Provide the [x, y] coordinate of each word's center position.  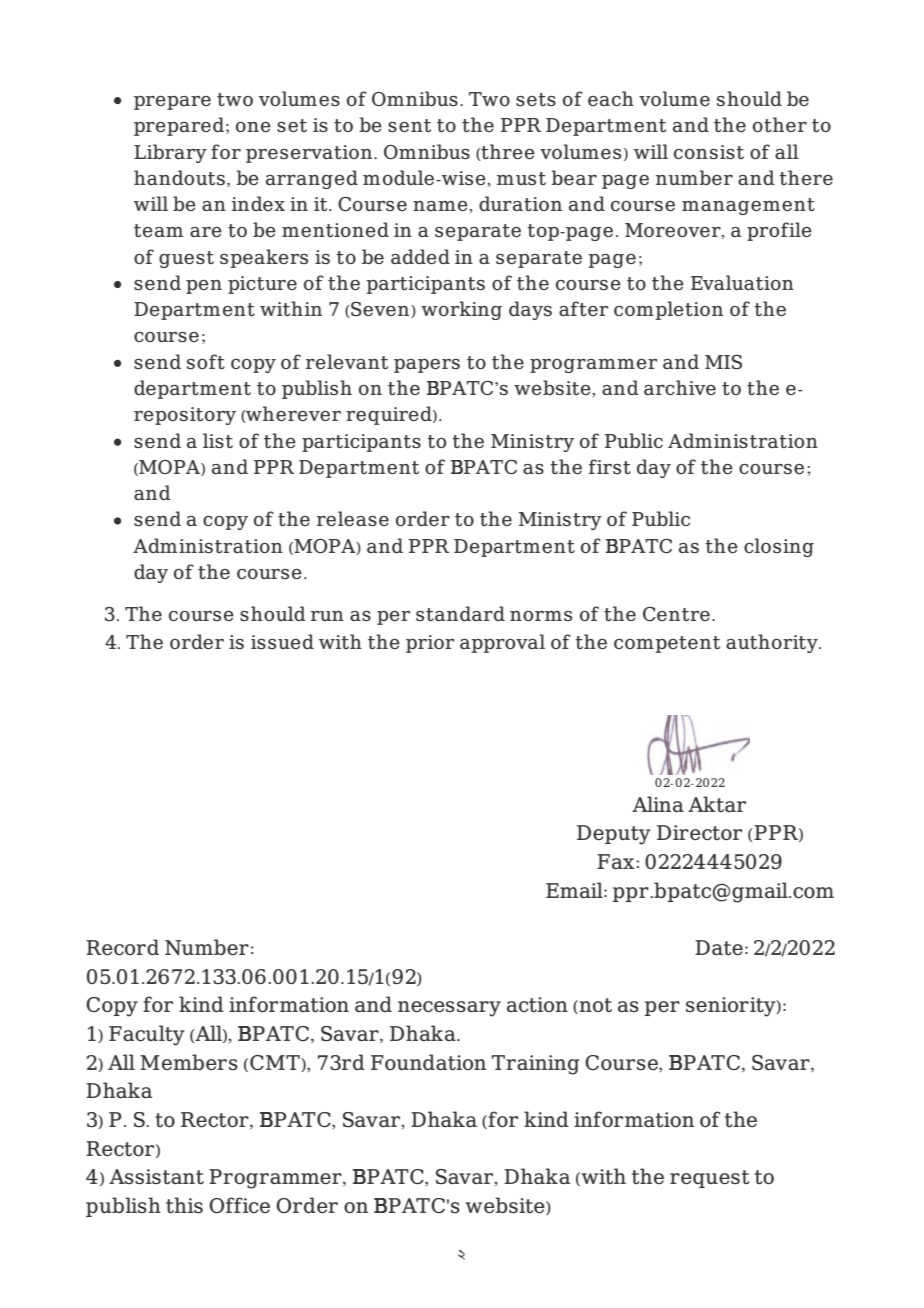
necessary [449, 1009]
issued [282, 641]
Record [122, 947]
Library [170, 153]
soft [206, 361]
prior [430, 644]
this [184, 1205]
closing [779, 547]
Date [719, 947]
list [218, 440]
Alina [658, 804]
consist [709, 152]
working [461, 310]
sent [409, 125]
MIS [723, 362]
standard [460, 613]
